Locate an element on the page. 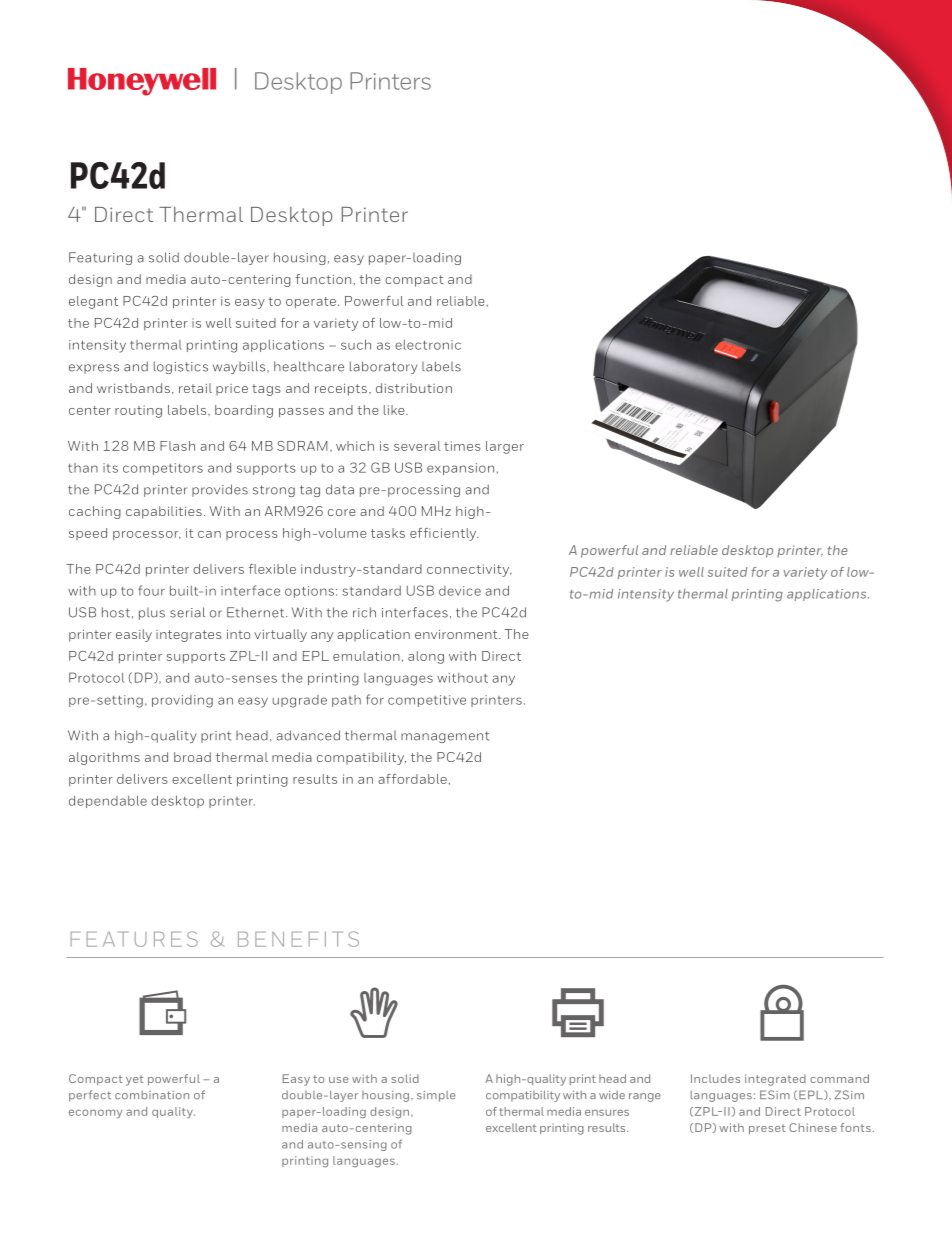 Image resolution: width=952 pixels, height=1233 pixels. device is located at coordinates (460, 591).
